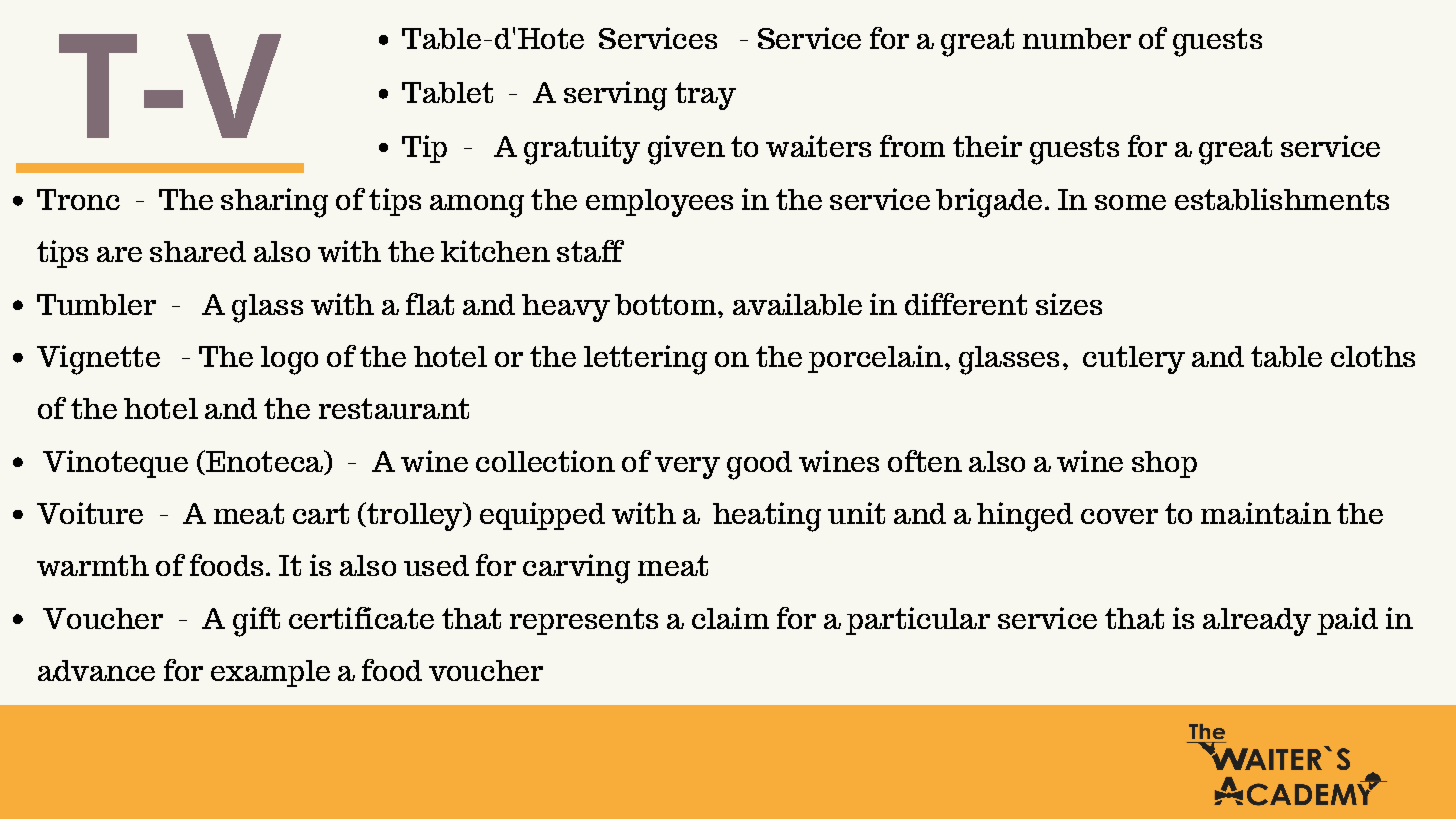 The height and width of the page is (819, 1456). I want to click on serving, so click(615, 96).
